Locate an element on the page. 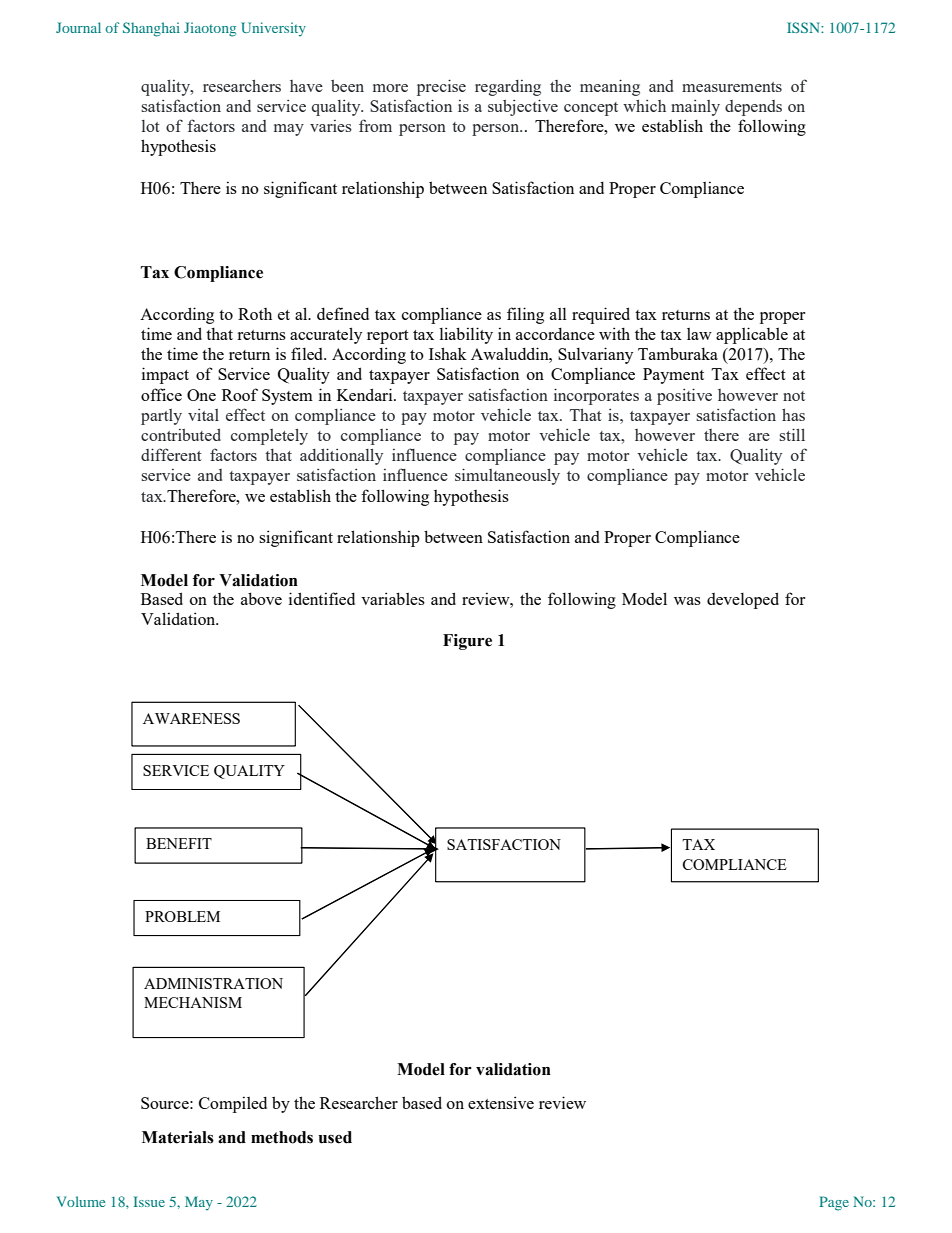 Image resolution: width=952 pixels, height=1233 pixels. Figure is located at coordinates (467, 642).
